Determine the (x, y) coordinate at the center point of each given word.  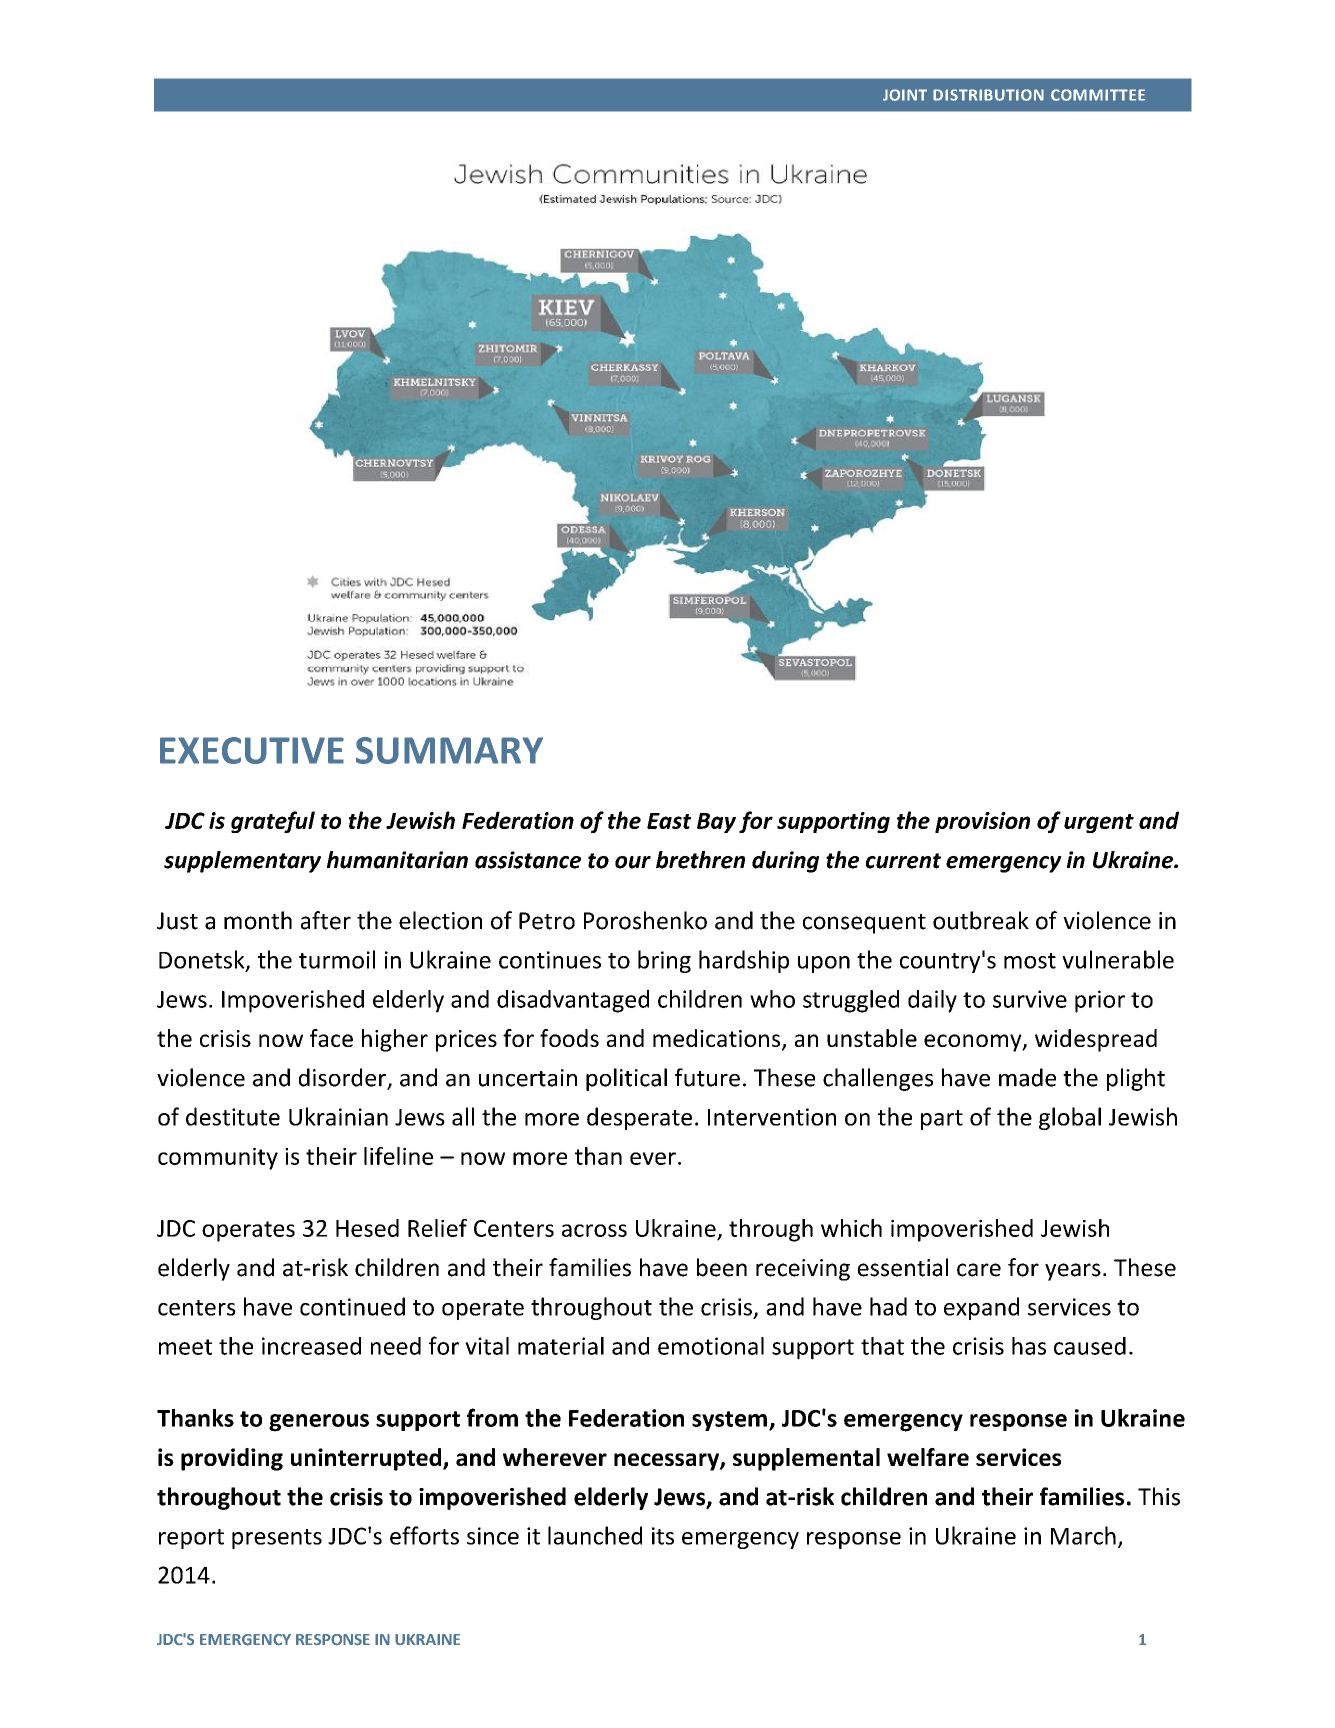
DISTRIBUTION (988, 95)
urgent (1099, 823)
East (669, 821)
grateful (273, 822)
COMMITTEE (1098, 95)
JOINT (905, 95)
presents (277, 1539)
